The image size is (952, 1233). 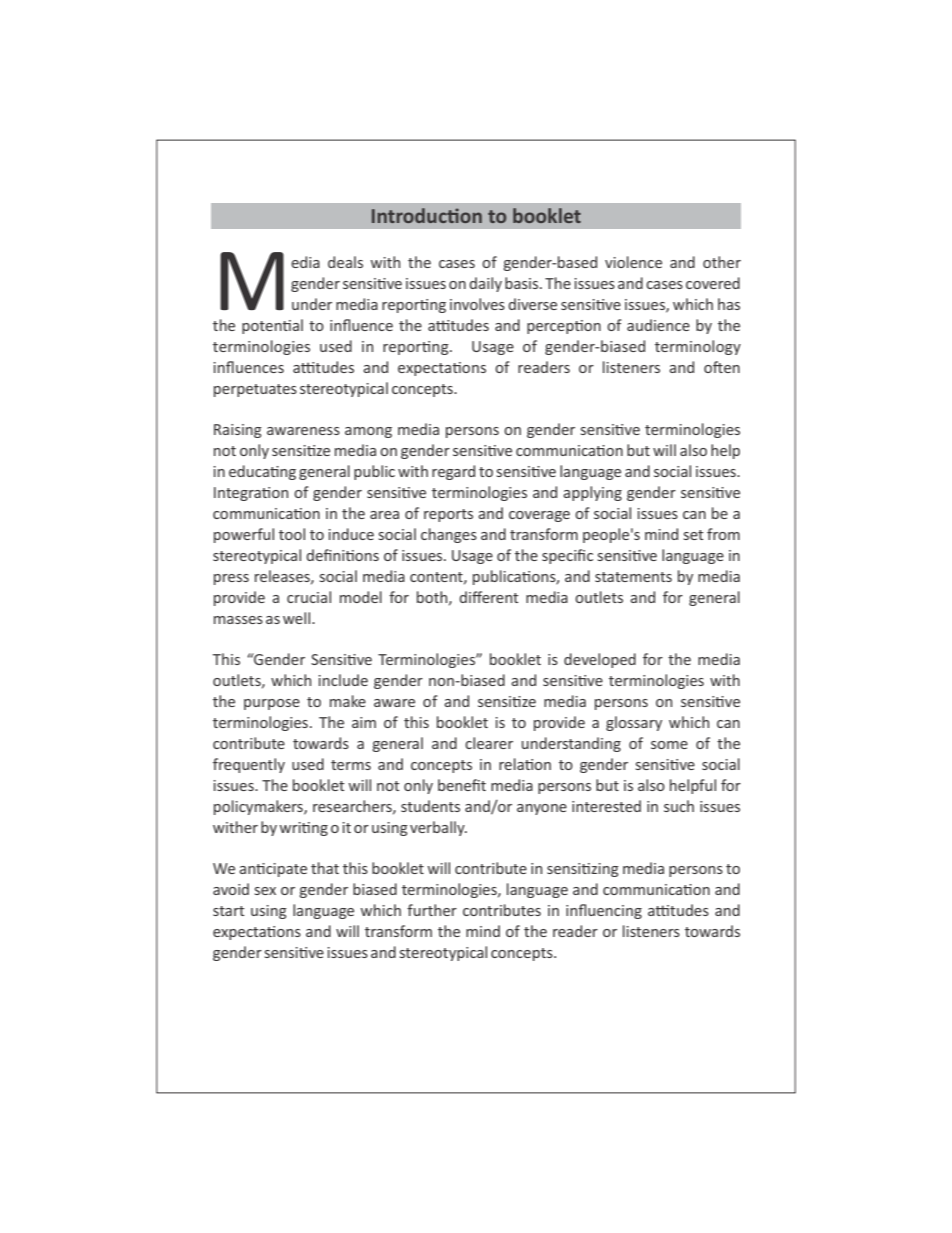 I want to click on sex, so click(x=265, y=891).
